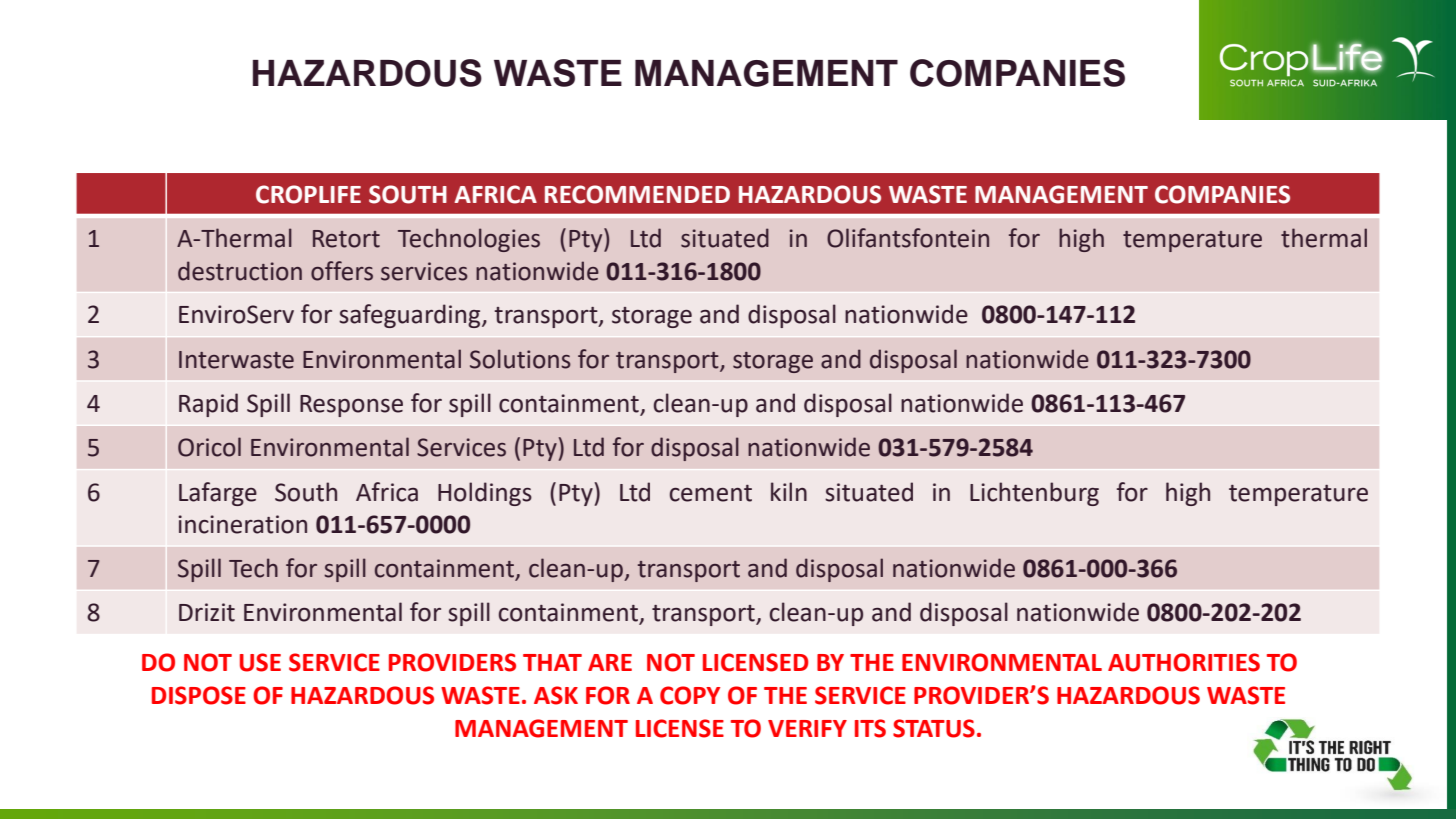 The width and height of the screenshot is (1456, 819). Describe the element at coordinates (199, 695) in the screenshot. I see `DISPOSE` at that location.
